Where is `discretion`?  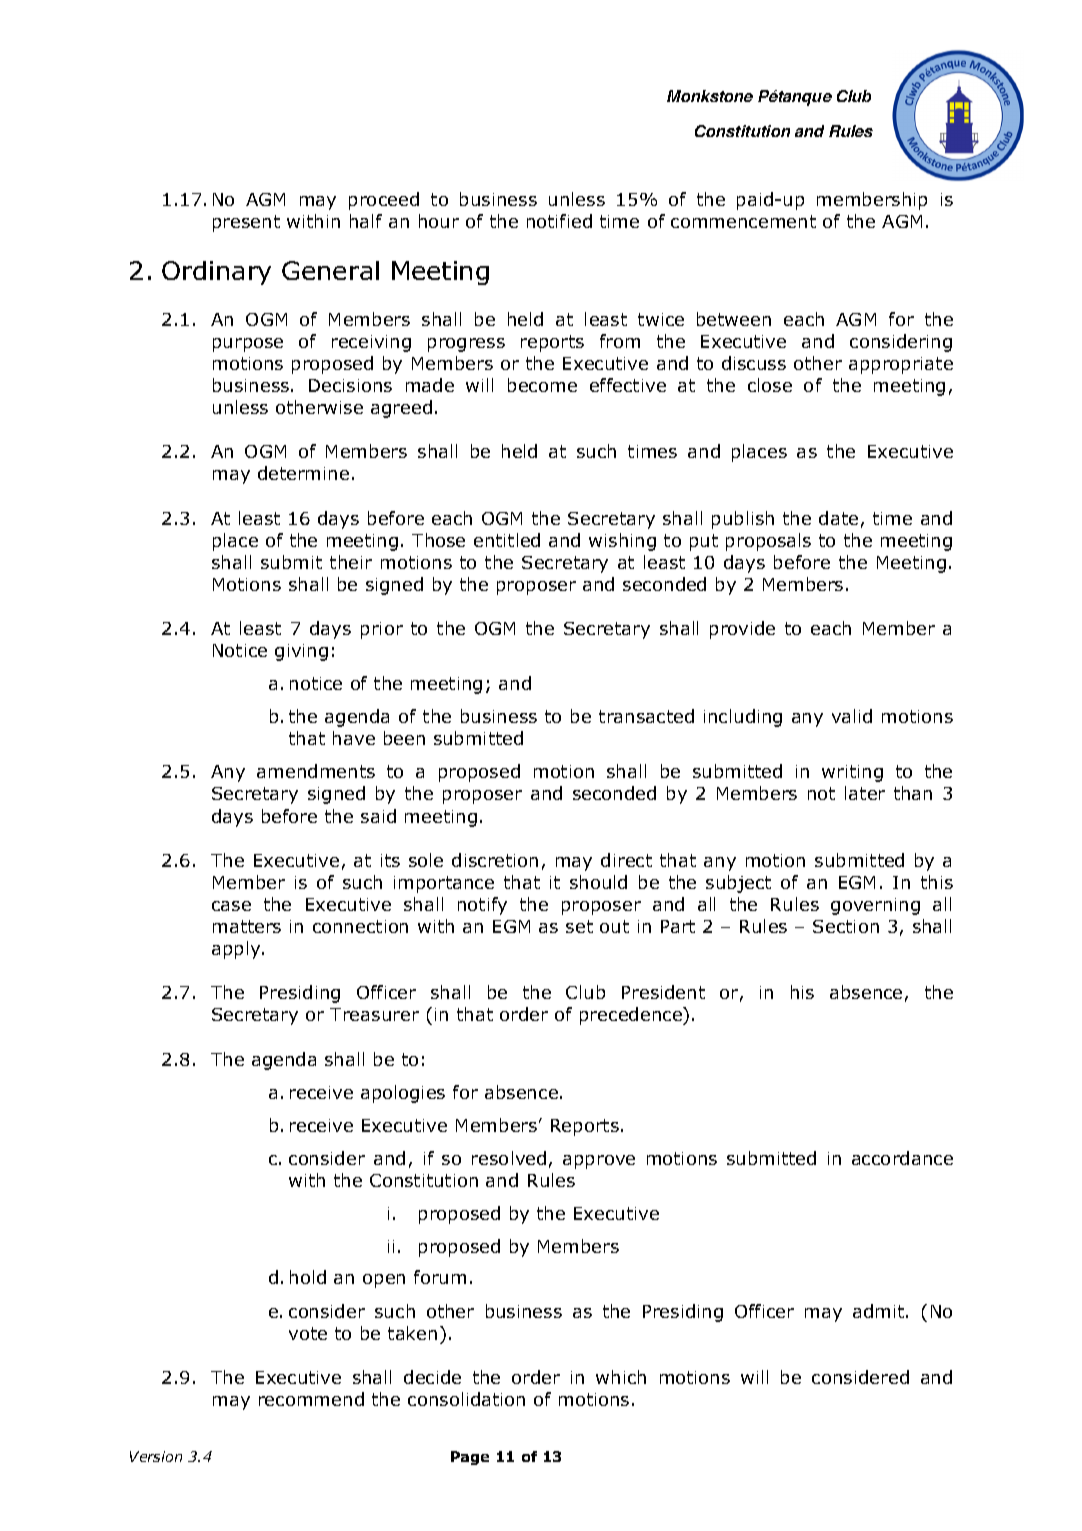 discretion is located at coordinates (495, 860).
